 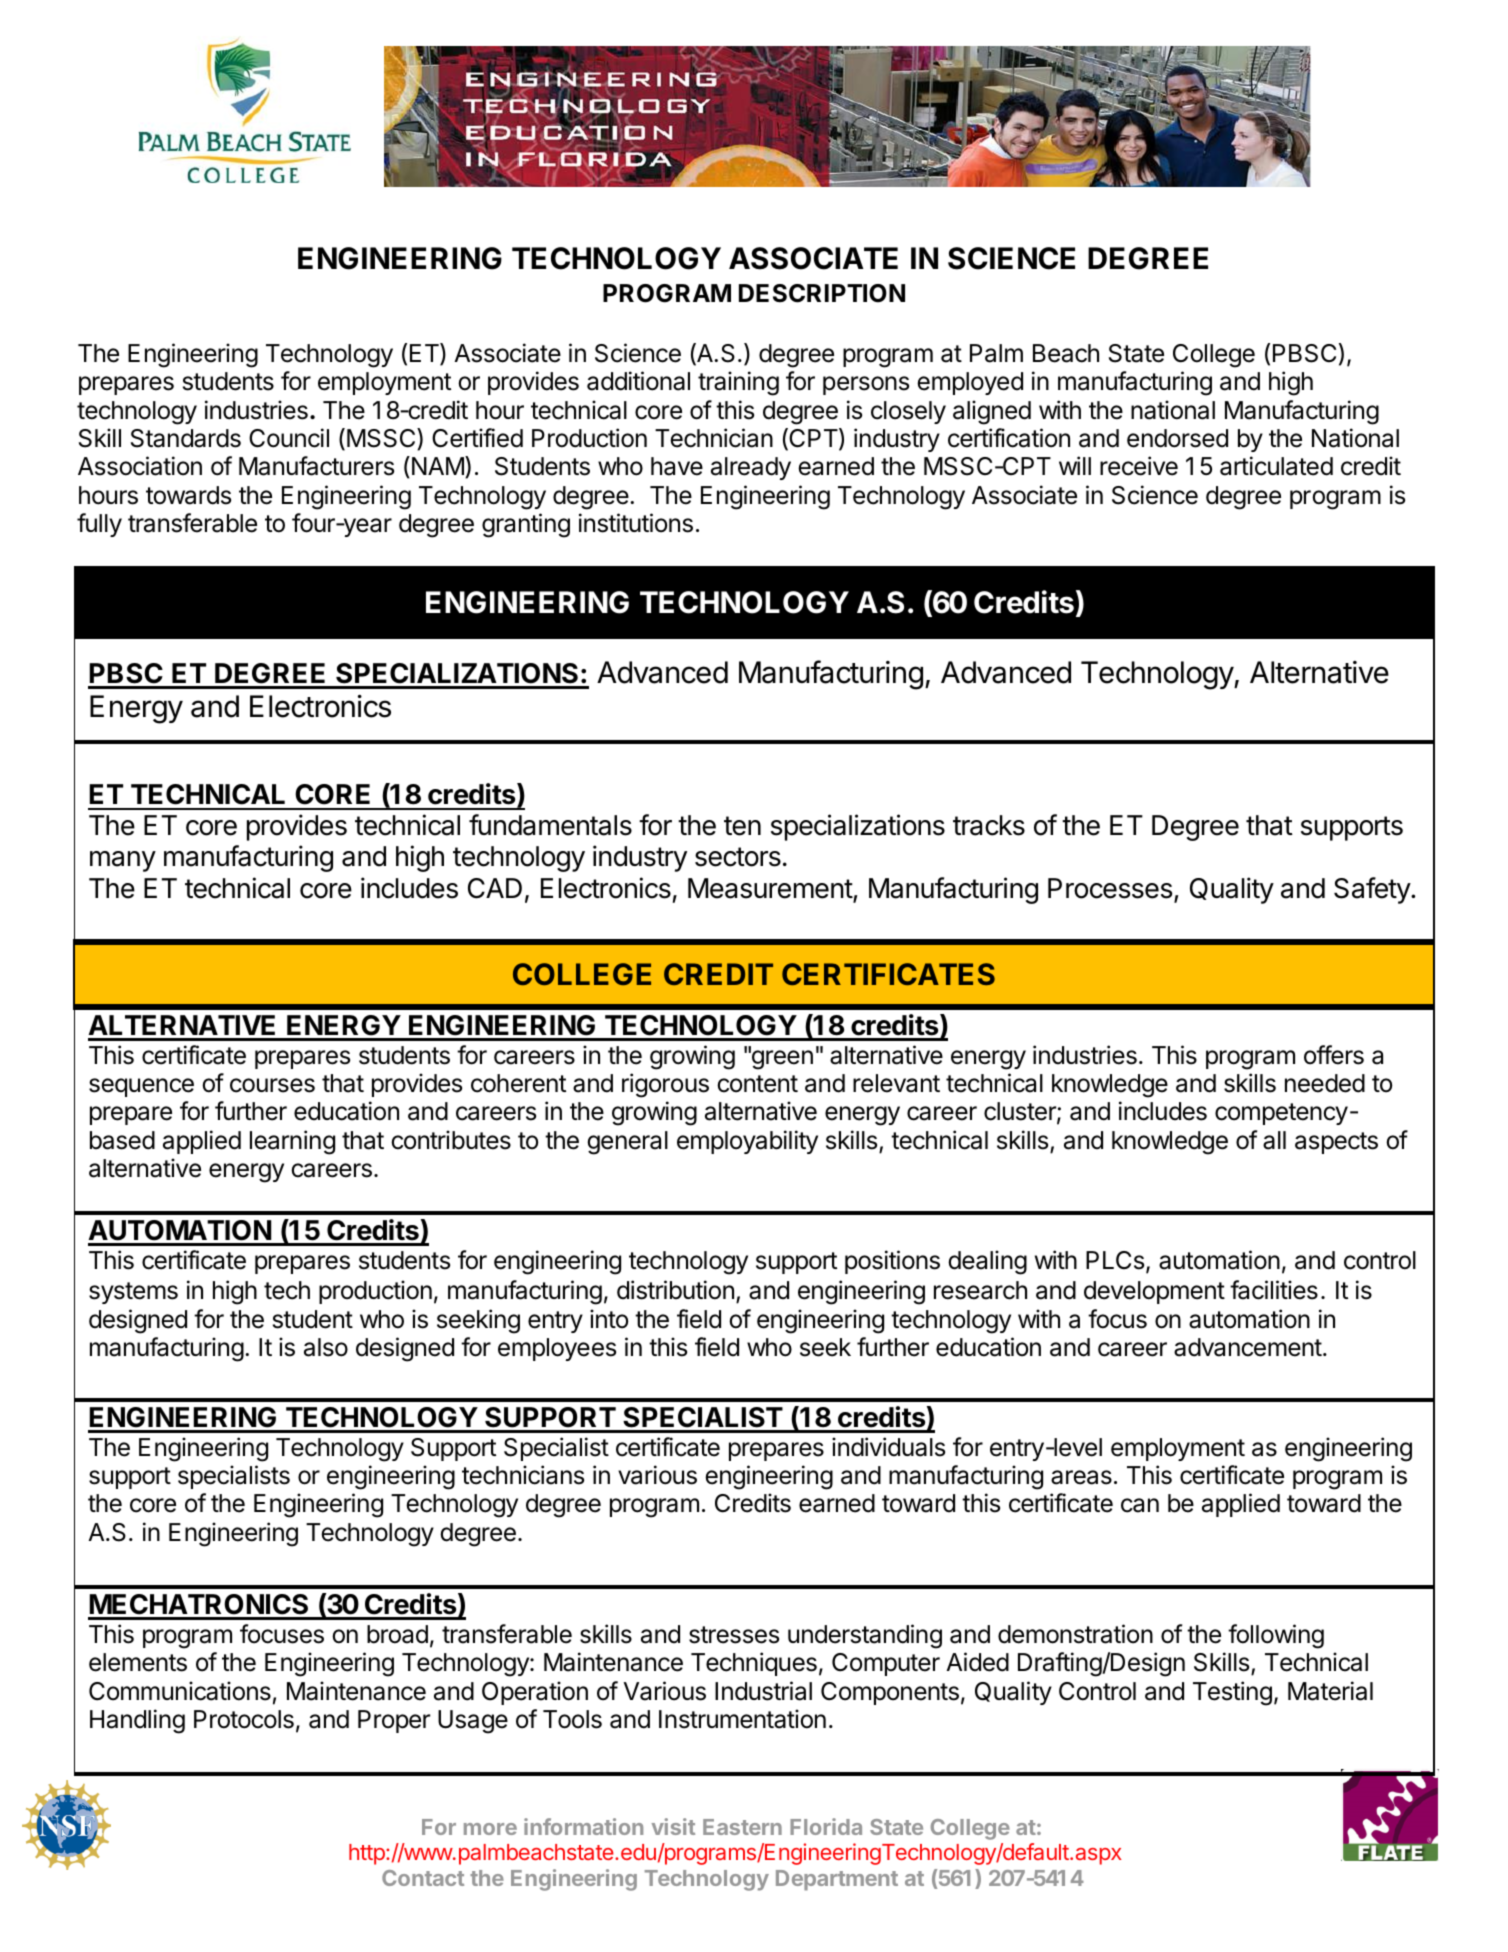 I want to click on tracks, so click(x=989, y=825).
